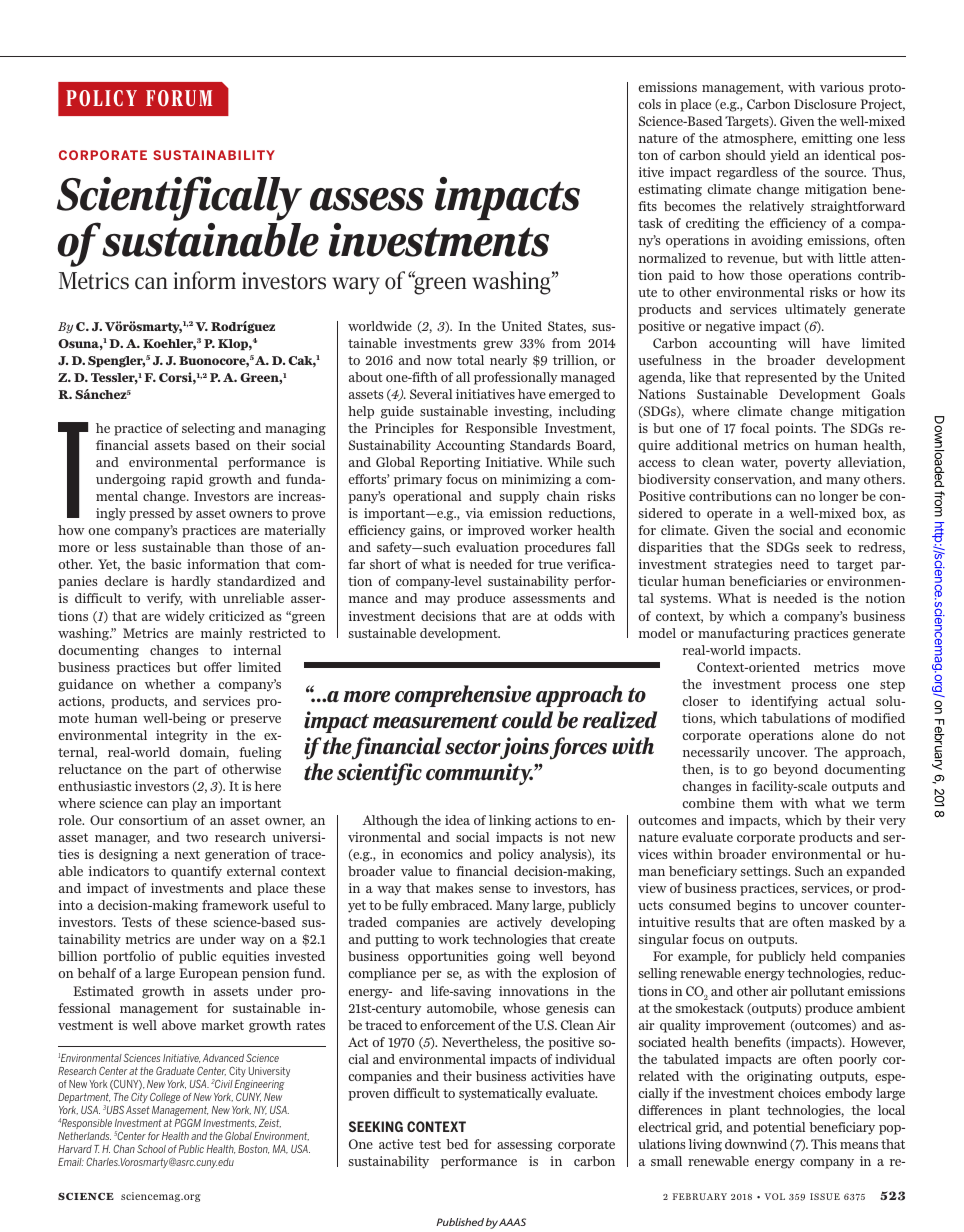  Describe the element at coordinates (187, 480) in the image. I see `rapid` at that location.
